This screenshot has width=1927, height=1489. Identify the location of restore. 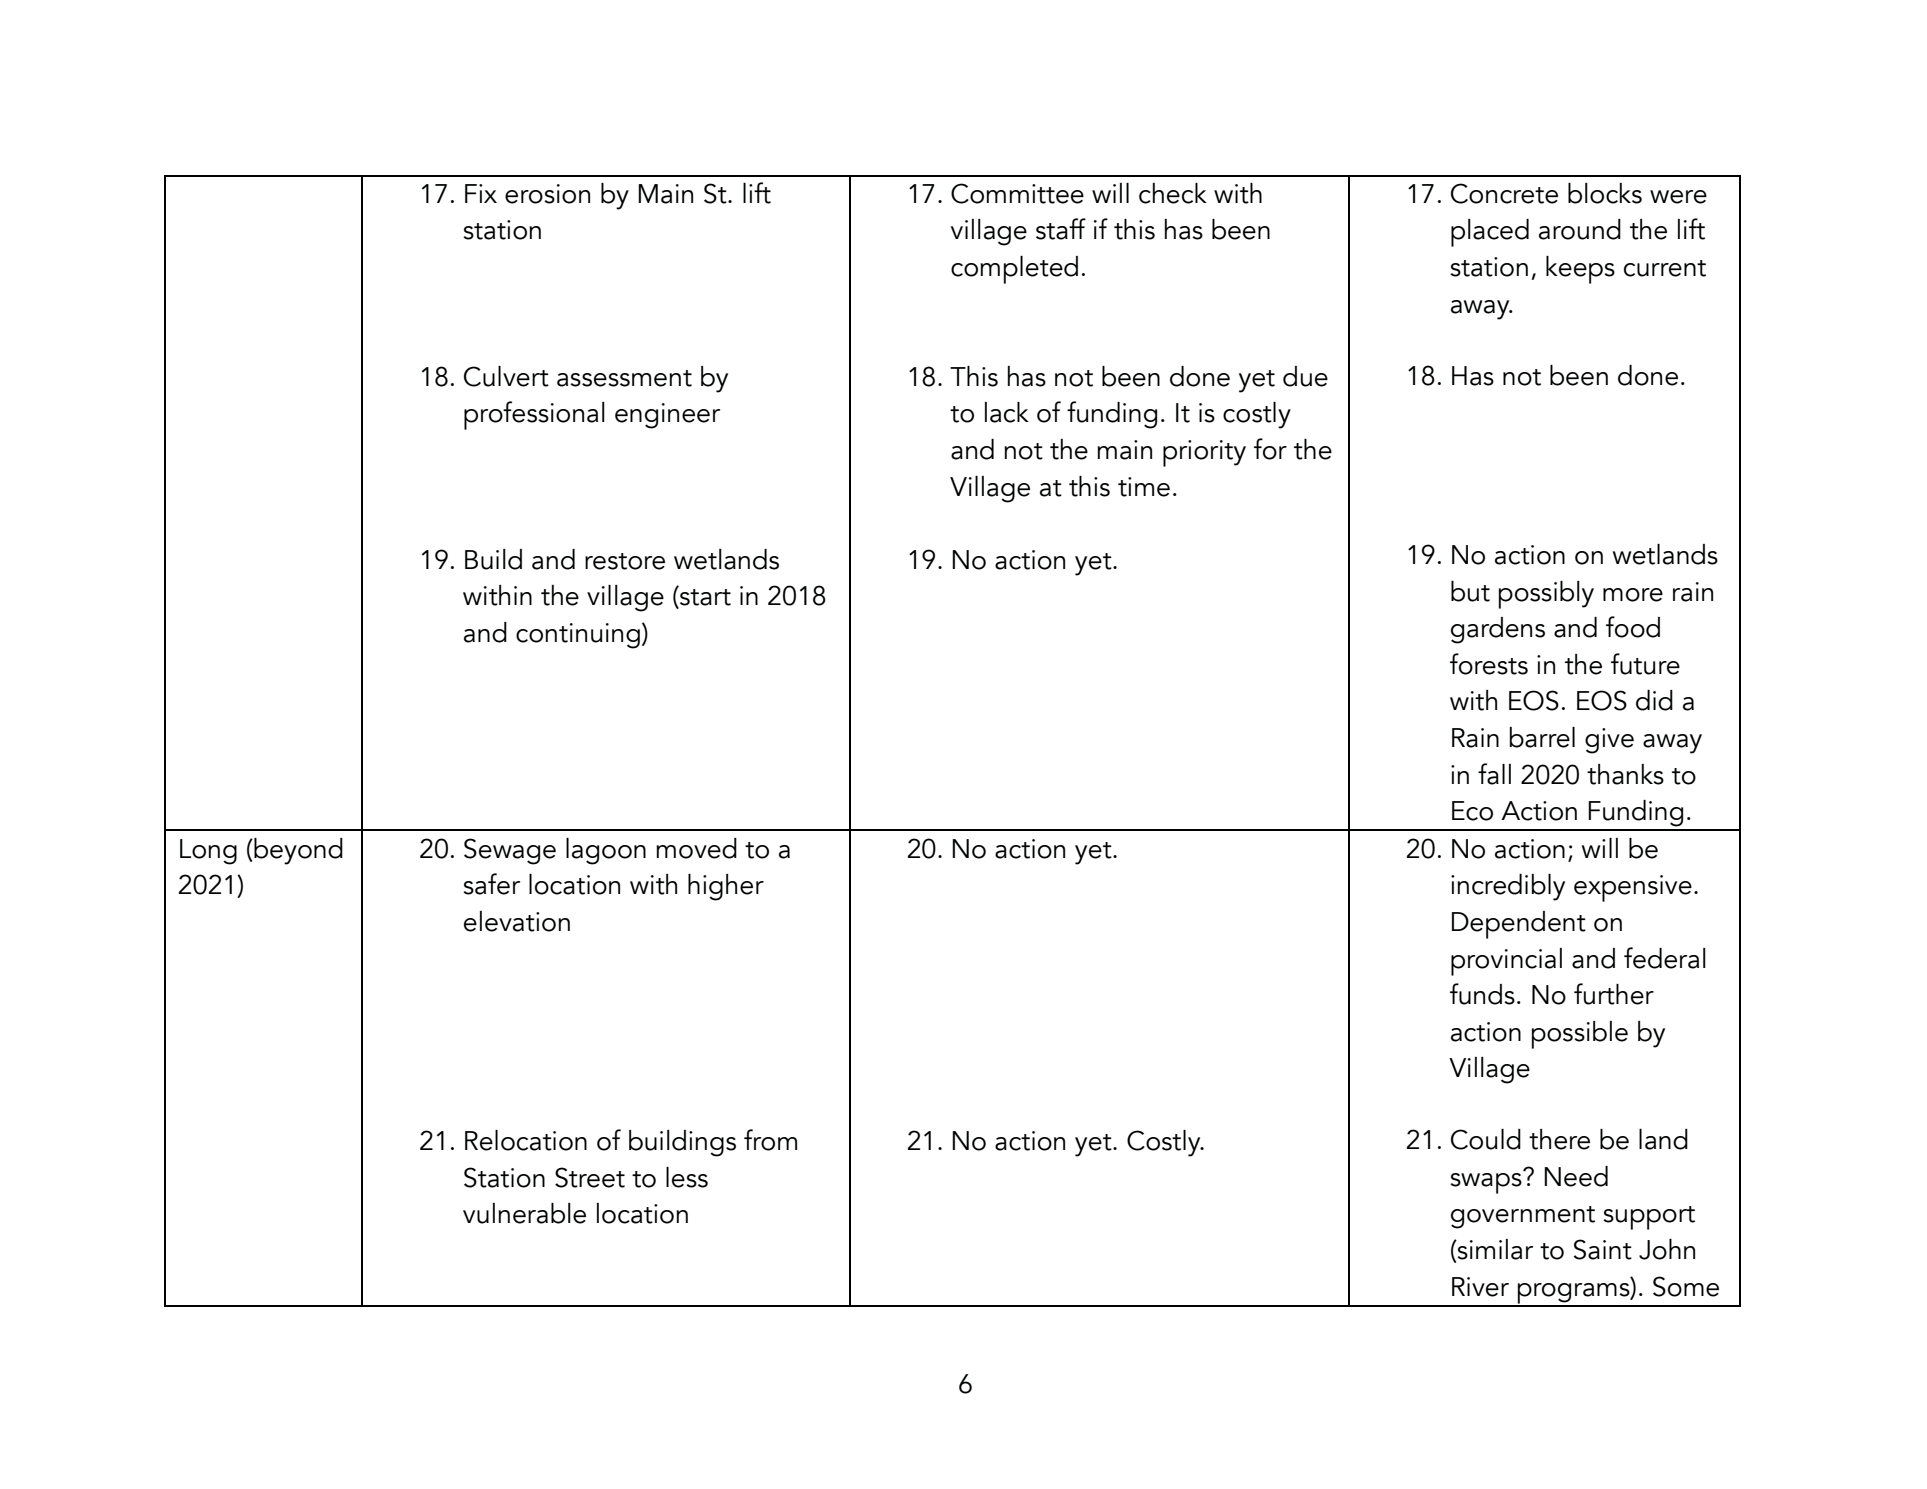
(625, 561).
